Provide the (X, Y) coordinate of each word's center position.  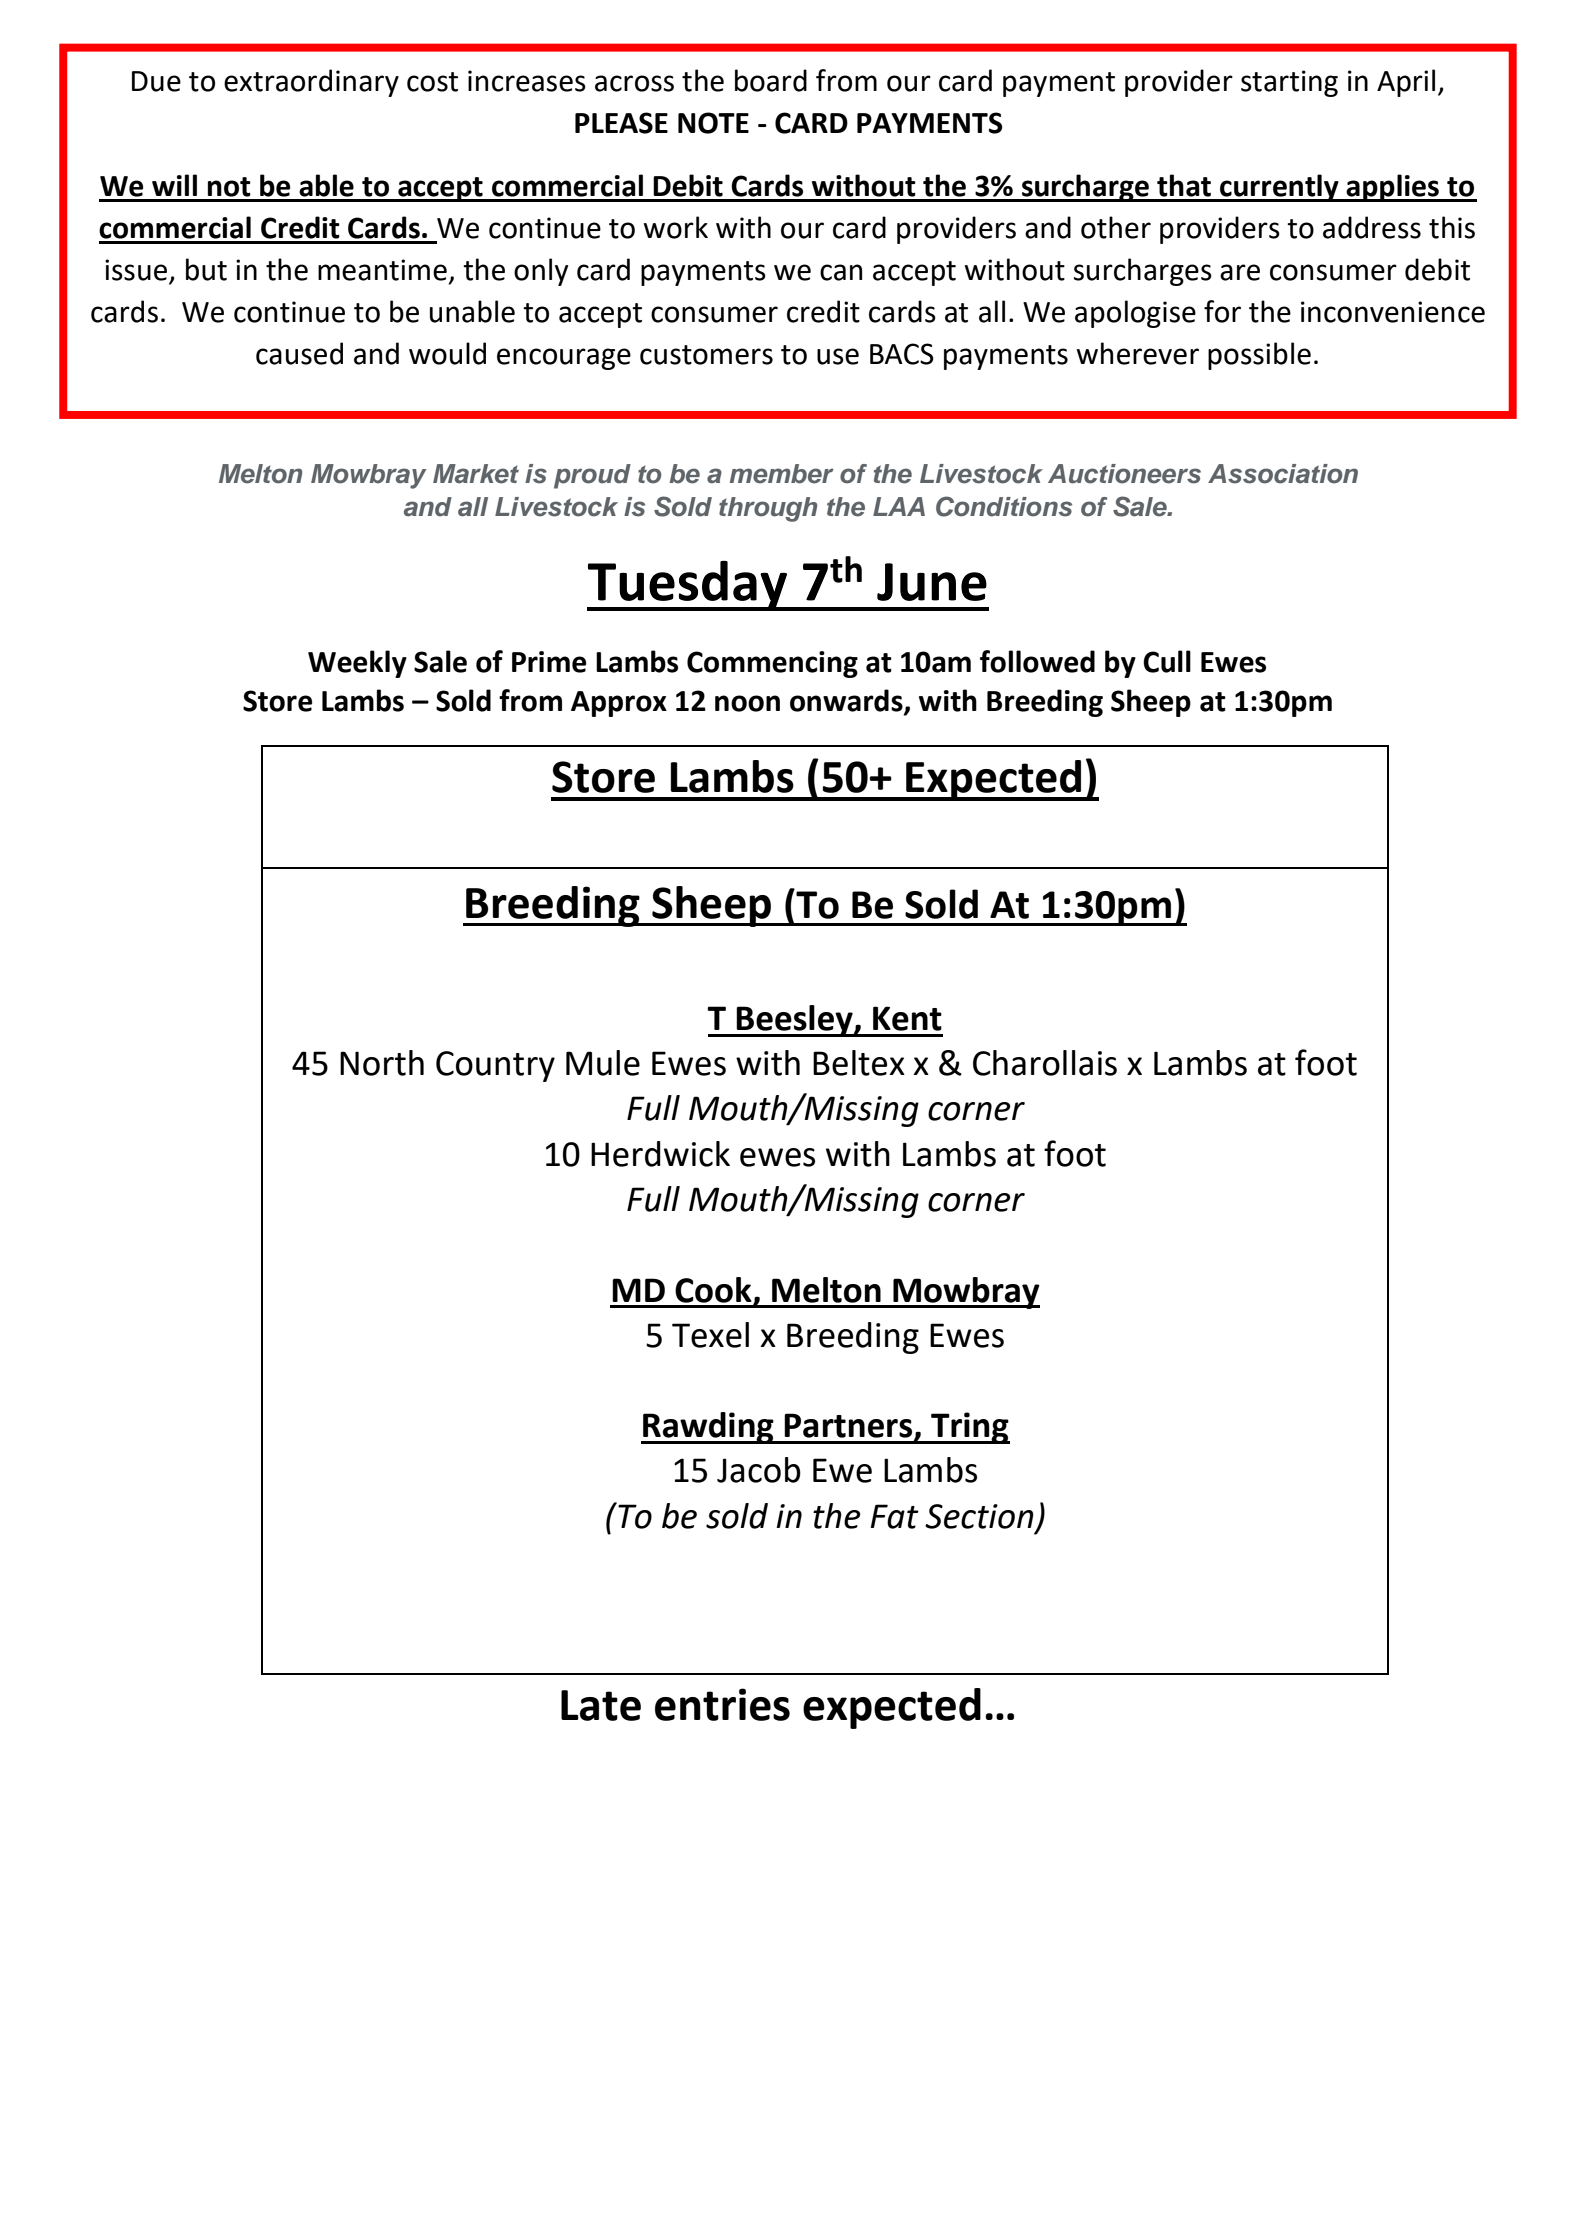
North (382, 1063)
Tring (969, 1428)
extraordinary (311, 83)
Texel (710, 1335)
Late (601, 1705)
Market (476, 474)
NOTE (713, 123)
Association (1283, 474)
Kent (907, 1018)
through (768, 509)
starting (1289, 83)
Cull (1167, 661)
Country (495, 1066)
